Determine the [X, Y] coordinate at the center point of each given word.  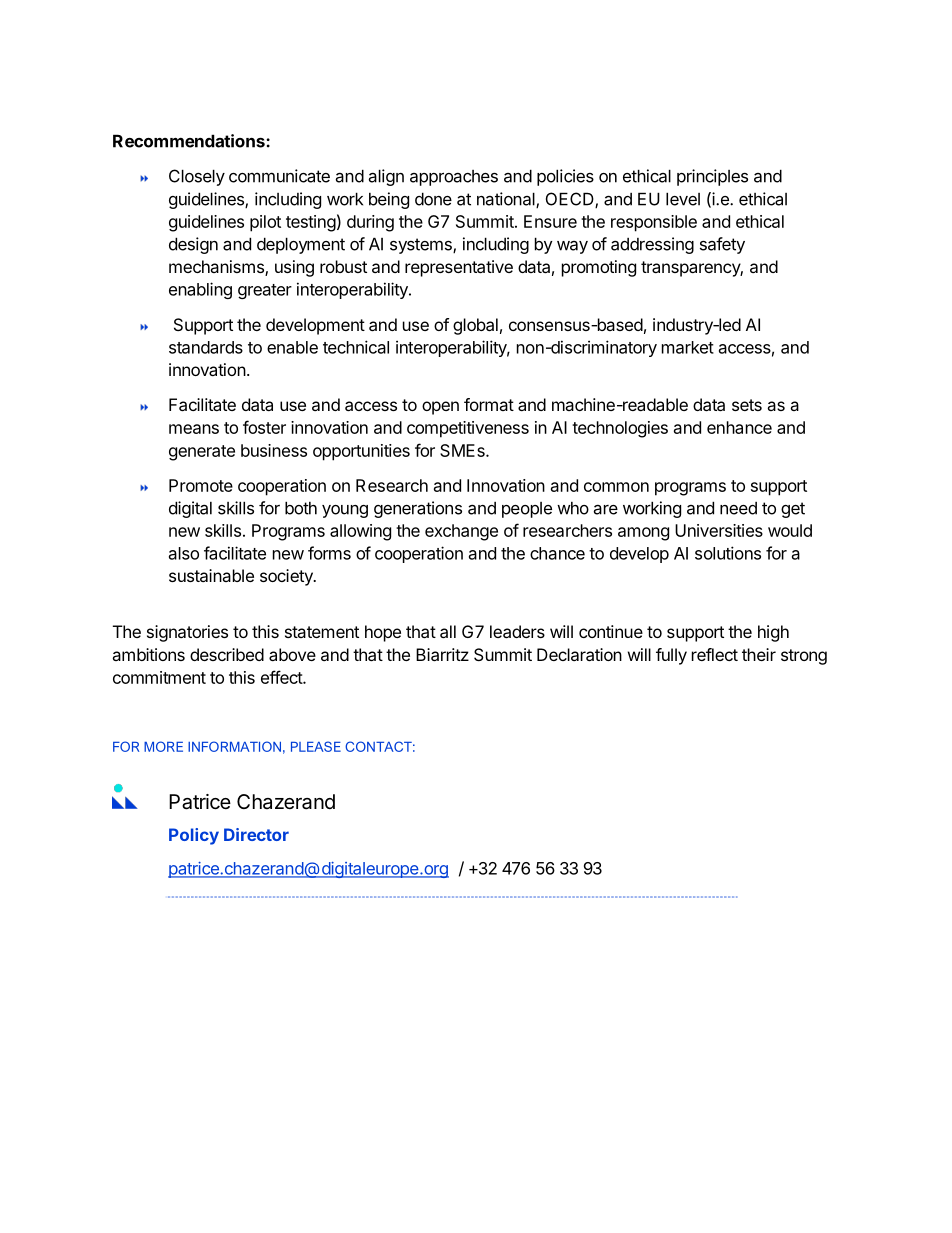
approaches [454, 178]
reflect [715, 654]
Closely [197, 177]
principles [712, 177]
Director [256, 834]
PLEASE [316, 746]
